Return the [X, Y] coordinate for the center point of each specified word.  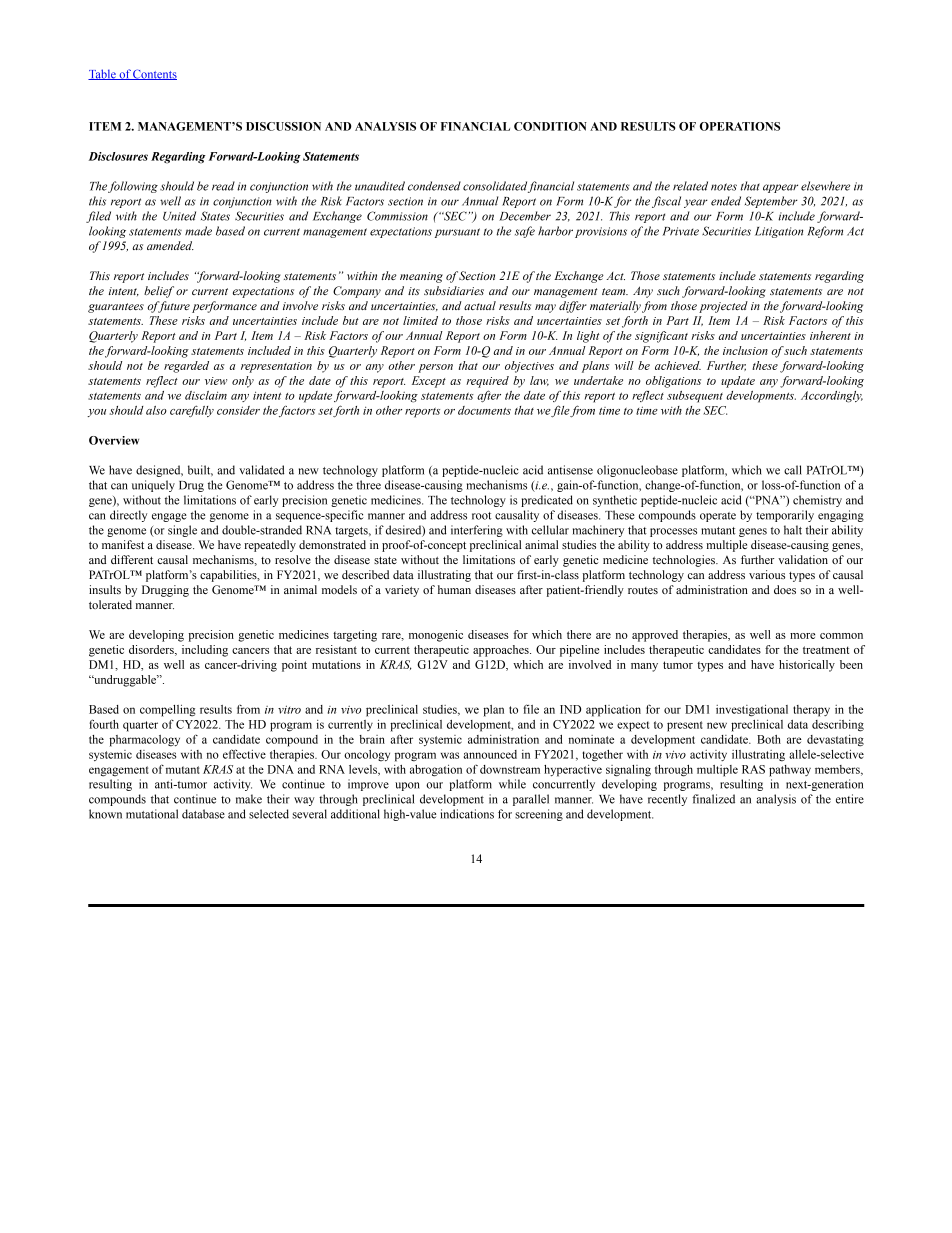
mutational [152, 814]
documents [484, 410]
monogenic [436, 636]
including [205, 651]
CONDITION [550, 126]
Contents [154, 74]
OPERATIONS [740, 126]
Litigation [779, 232]
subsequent [695, 397]
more [802, 636]
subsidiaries [454, 290]
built [200, 470]
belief [159, 292]
